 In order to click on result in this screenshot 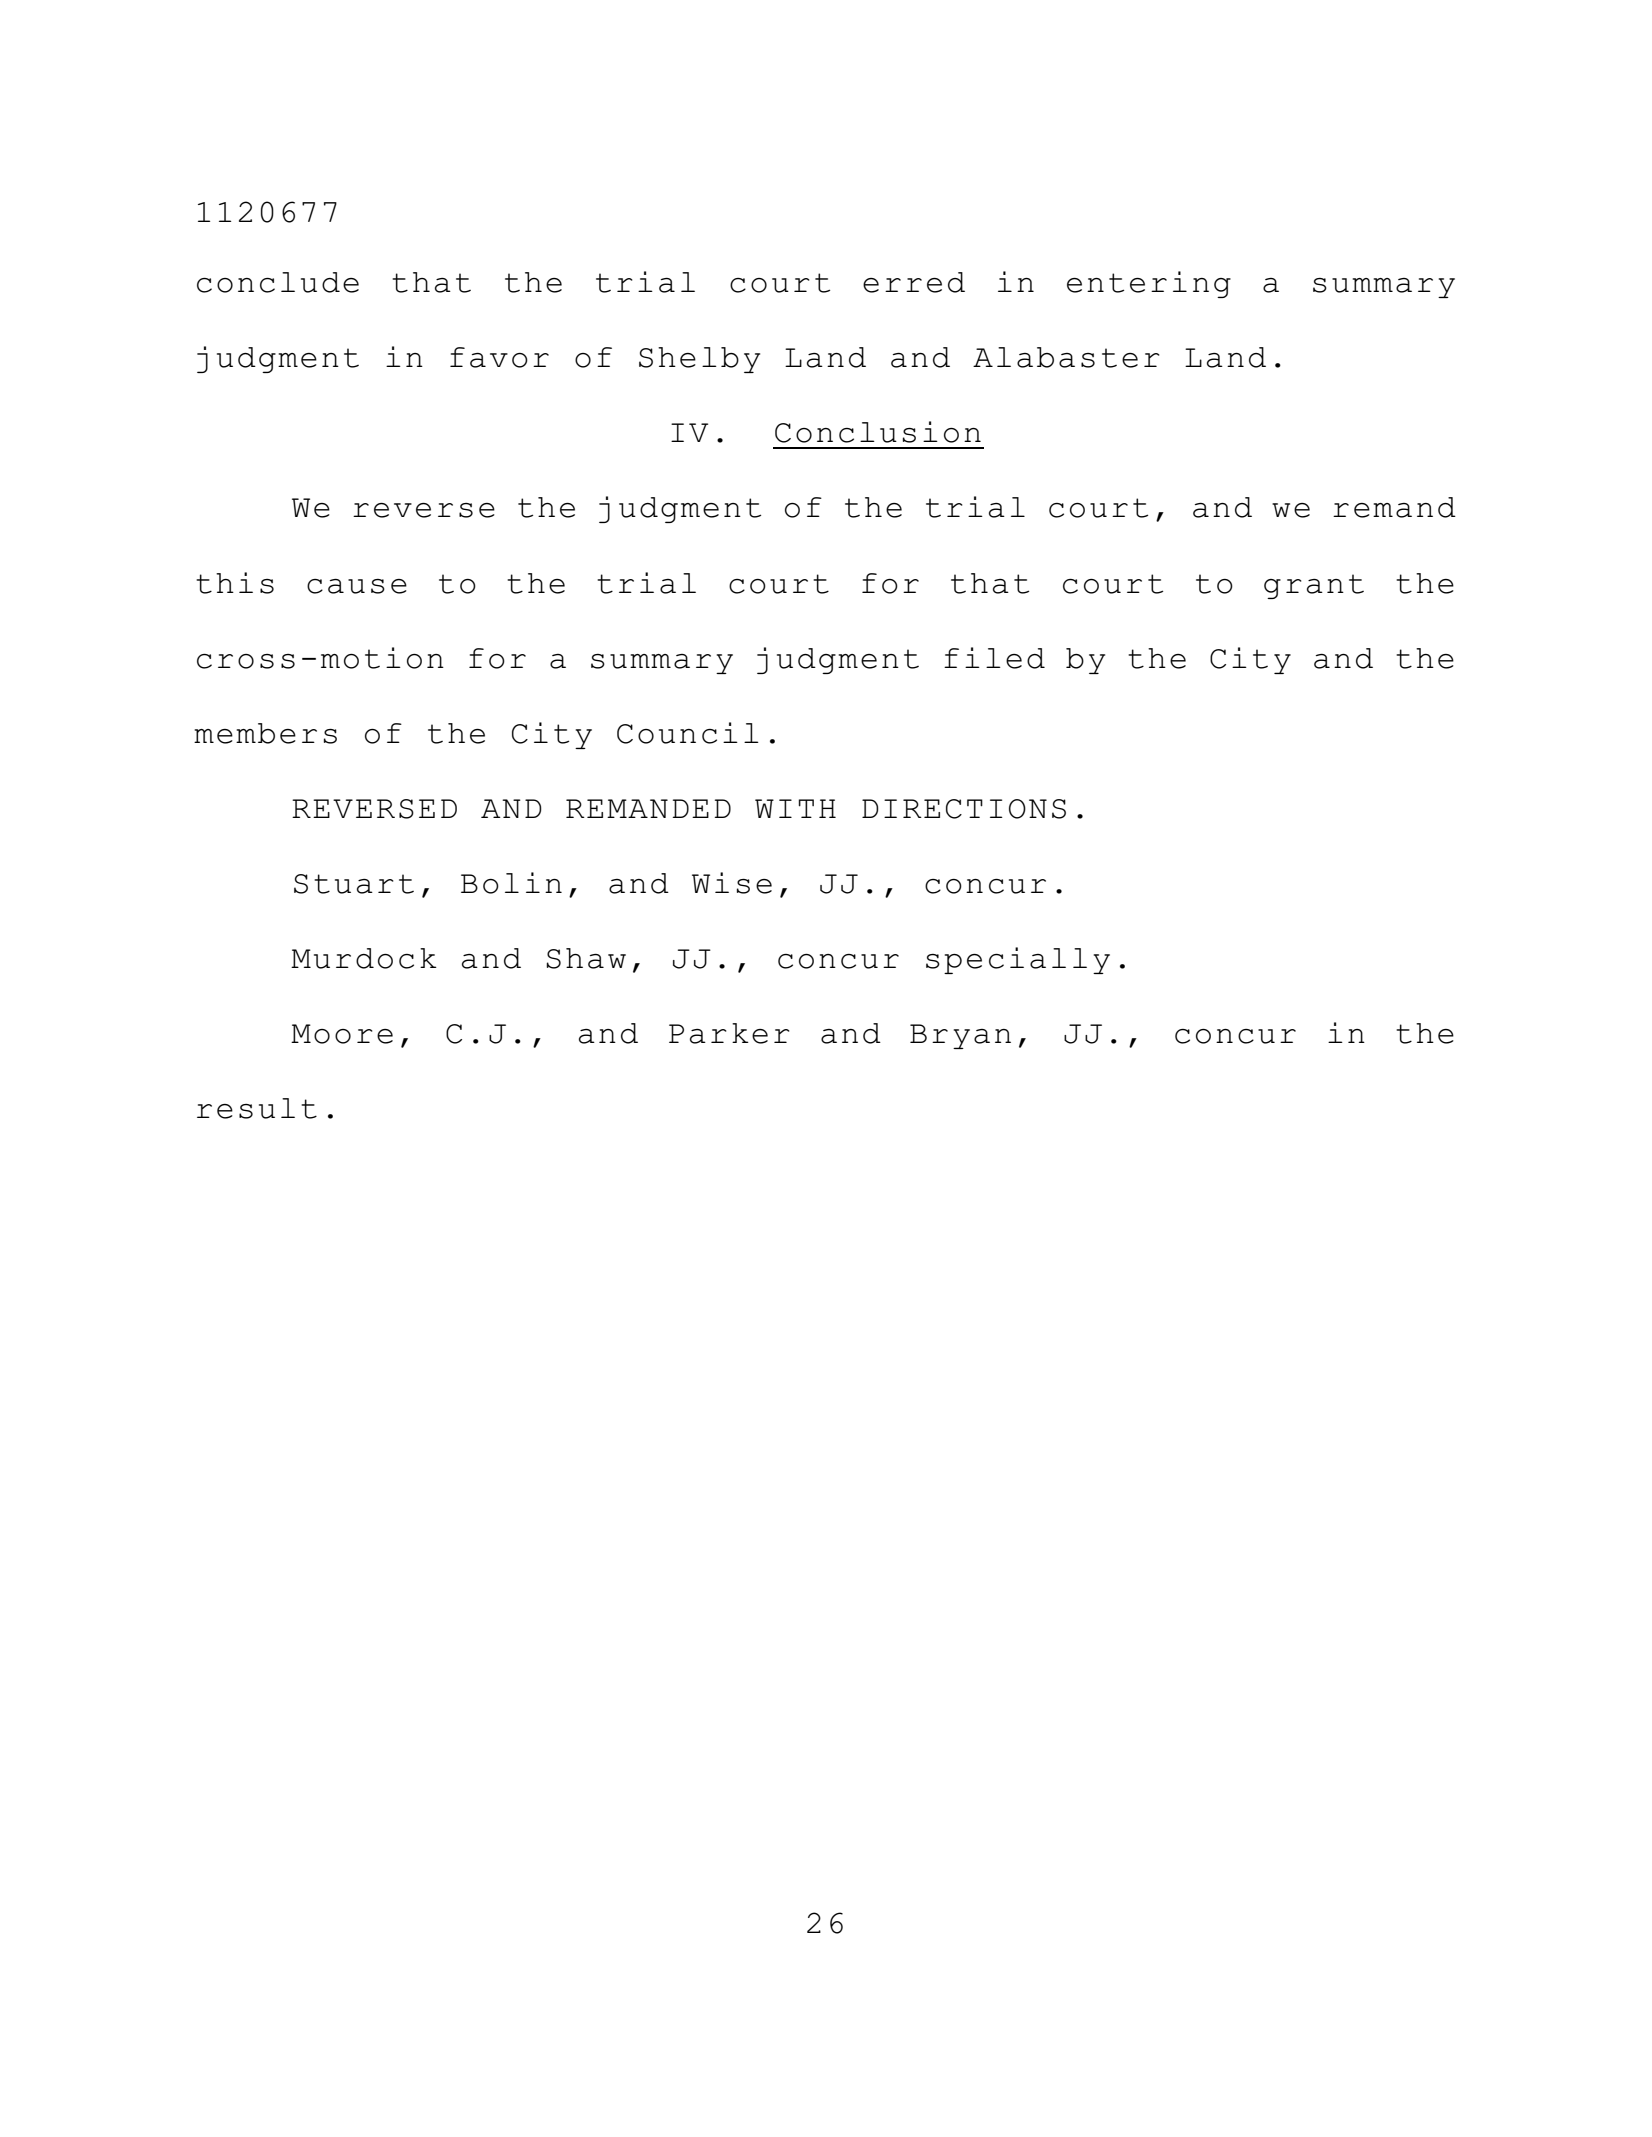, I will do `click(257, 1108)`.
